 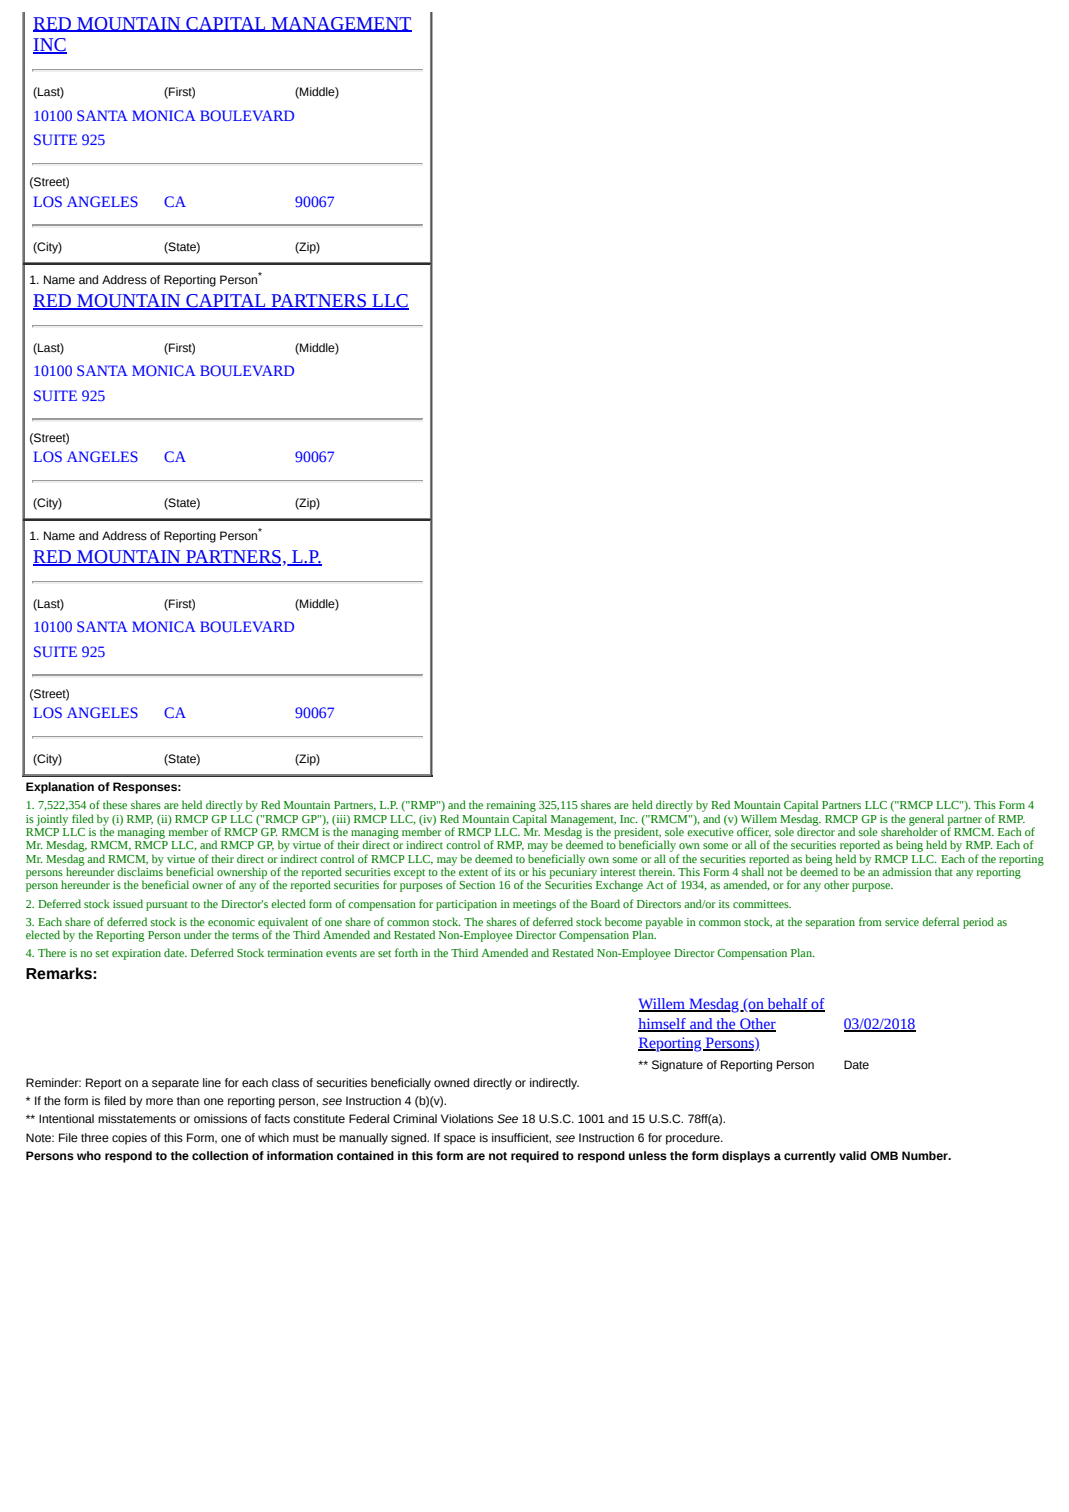 I want to click on separation, so click(x=830, y=923).
